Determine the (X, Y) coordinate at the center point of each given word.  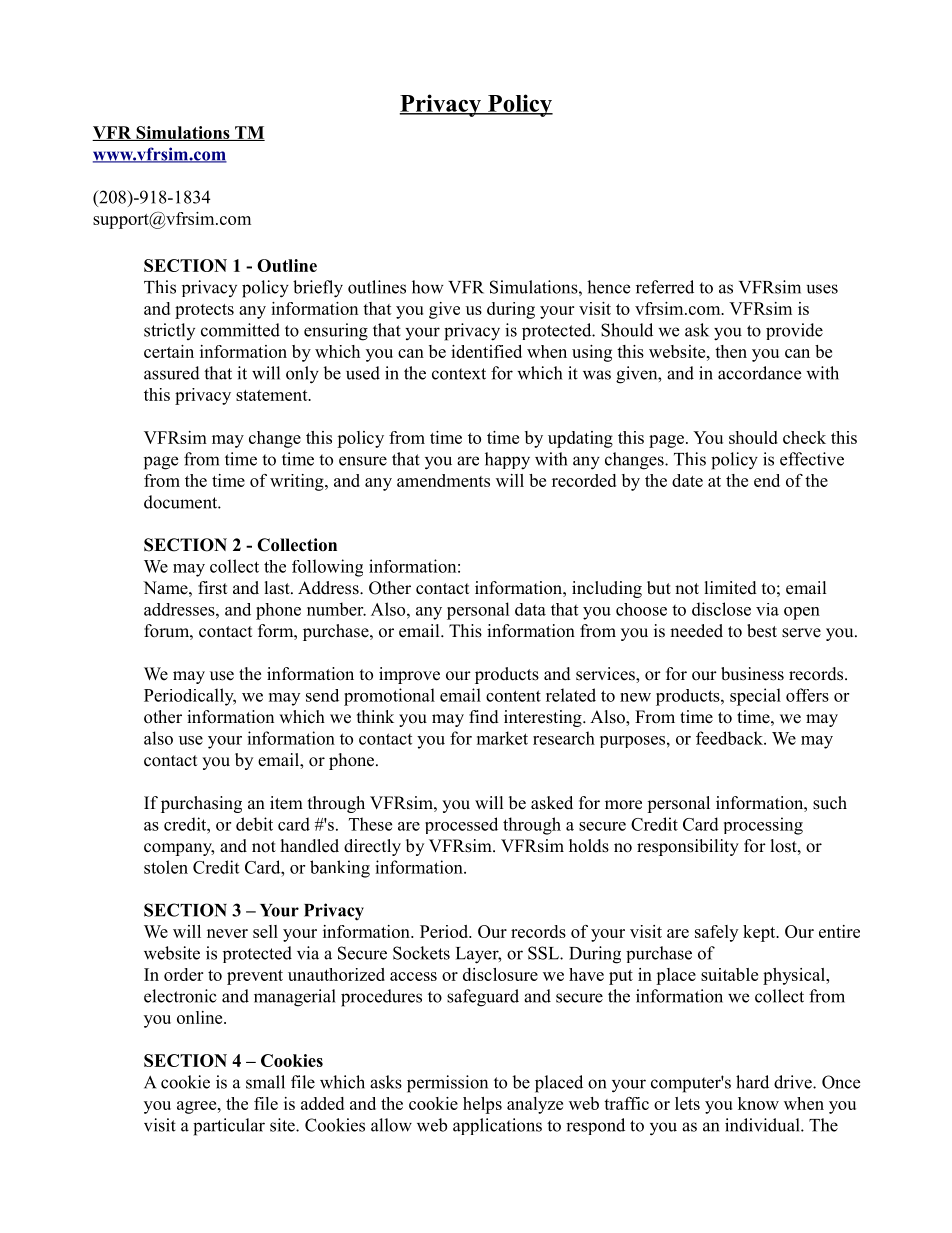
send (322, 695)
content (513, 696)
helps (482, 1105)
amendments (443, 480)
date (687, 480)
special (755, 697)
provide (794, 331)
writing (298, 482)
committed (240, 330)
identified (486, 351)
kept (760, 933)
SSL (544, 953)
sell (265, 931)
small (265, 1082)
